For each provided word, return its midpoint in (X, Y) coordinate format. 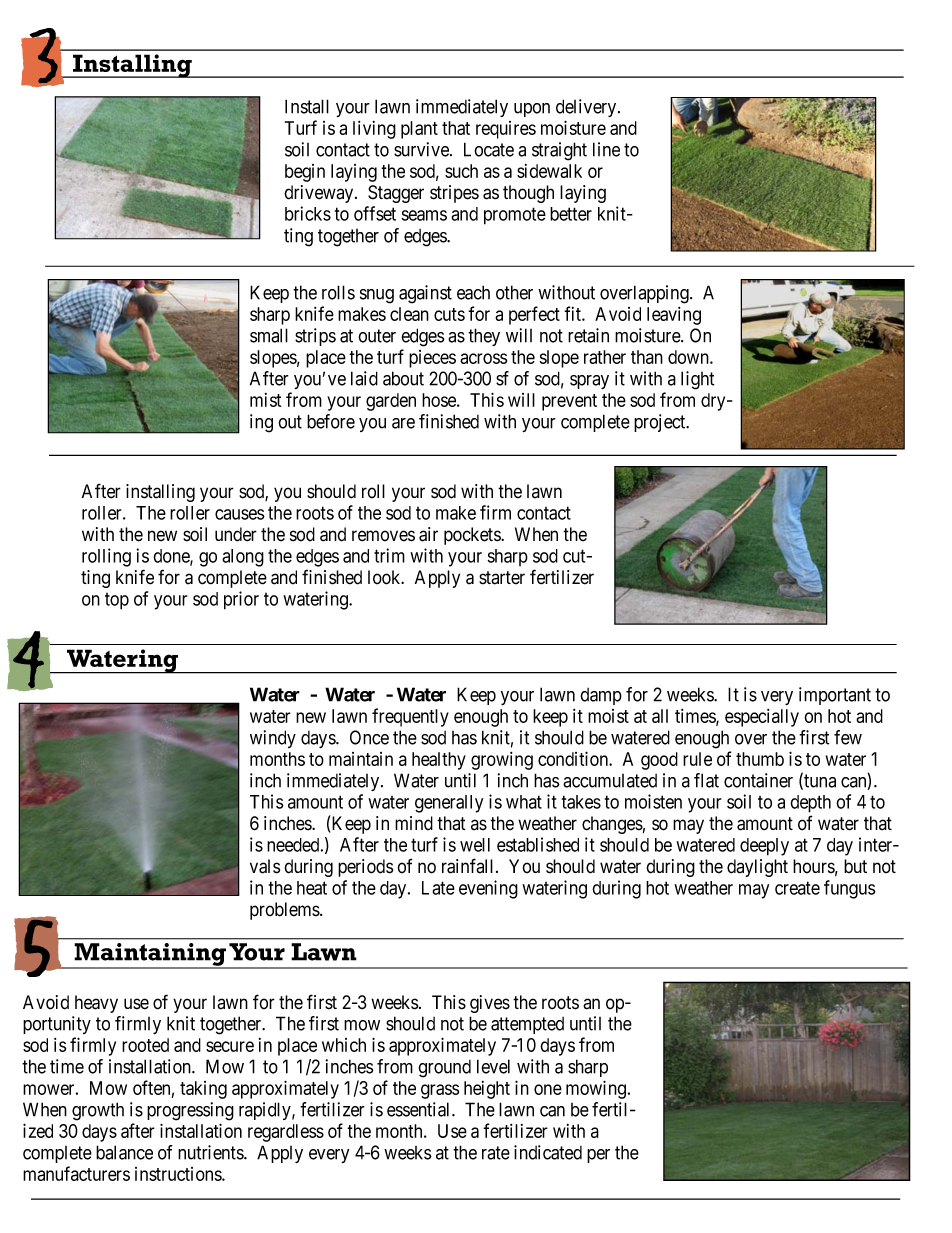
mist (265, 400)
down (689, 357)
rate (496, 1153)
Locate (489, 149)
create (797, 888)
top (117, 601)
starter (502, 578)
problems (285, 911)
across (483, 358)
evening (488, 889)
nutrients (211, 1152)
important (835, 696)
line (606, 149)
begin (305, 173)
